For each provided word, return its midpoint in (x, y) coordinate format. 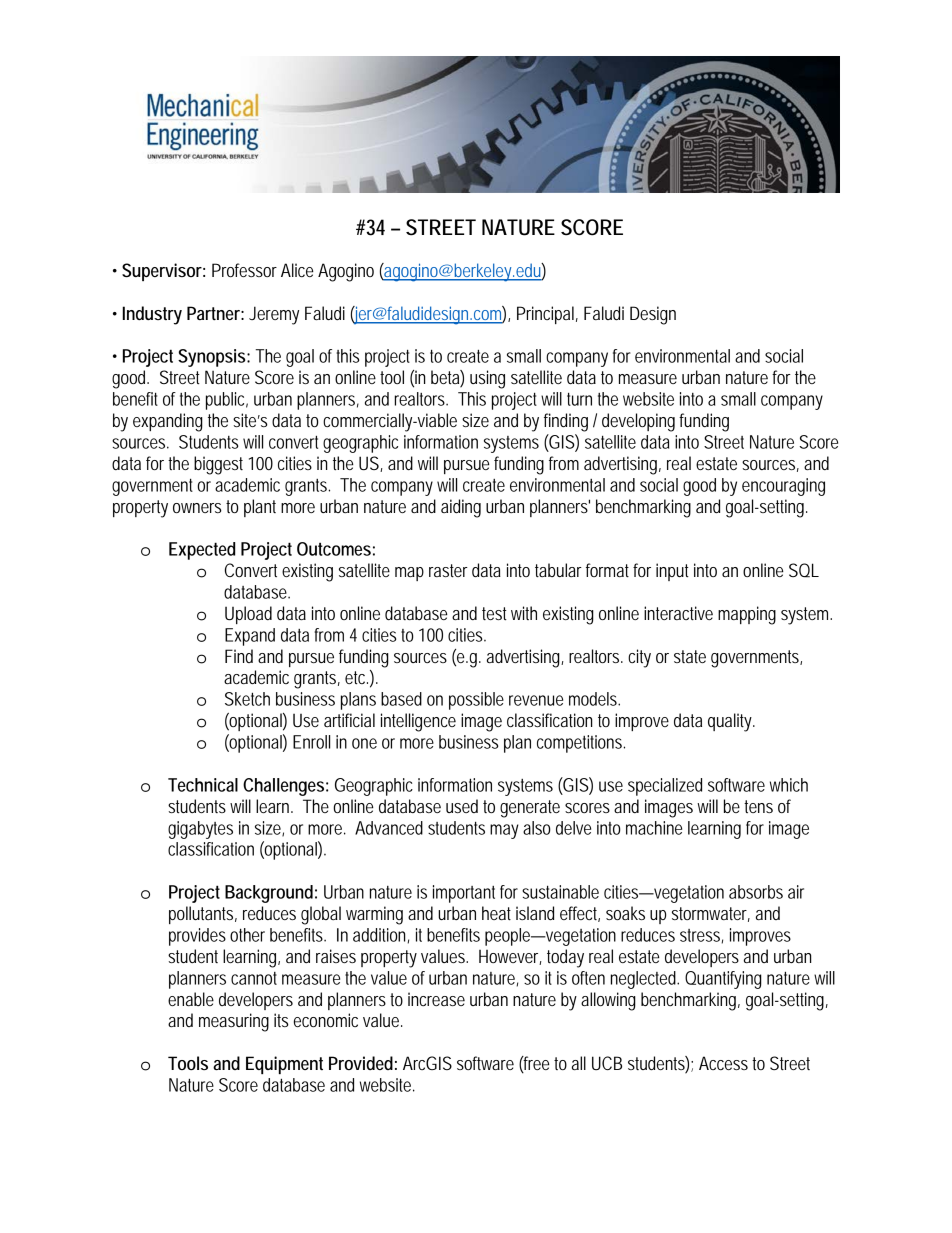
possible (476, 701)
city (639, 658)
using (487, 379)
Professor (244, 270)
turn (579, 399)
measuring (234, 1022)
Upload (248, 615)
